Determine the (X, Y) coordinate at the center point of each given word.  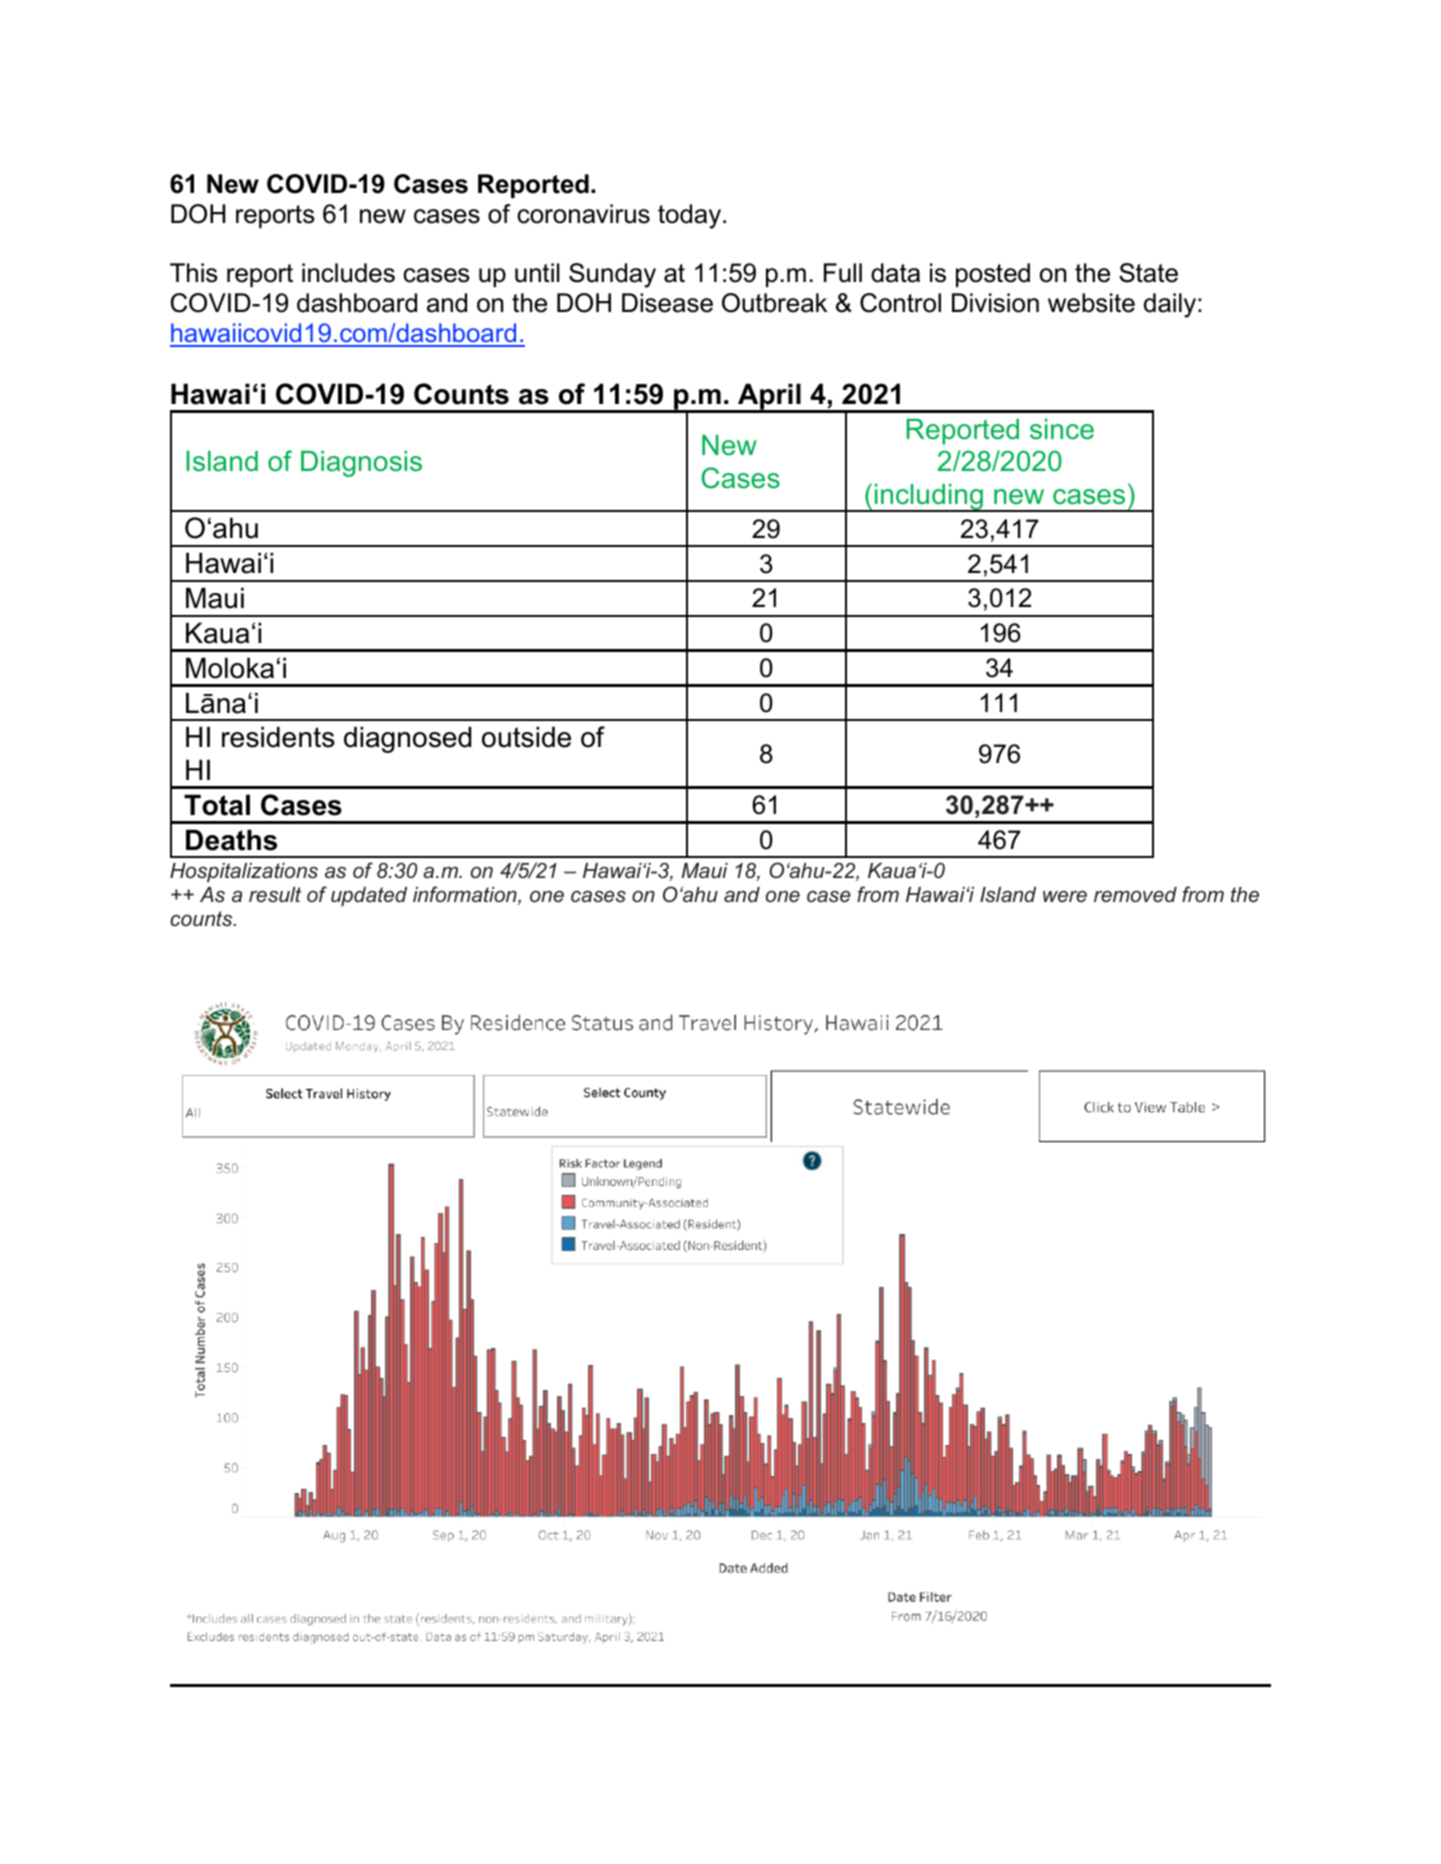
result (275, 894)
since (1062, 429)
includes (348, 273)
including (928, 498)
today (691, 216)
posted (993, 275)
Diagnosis (361, 464)
